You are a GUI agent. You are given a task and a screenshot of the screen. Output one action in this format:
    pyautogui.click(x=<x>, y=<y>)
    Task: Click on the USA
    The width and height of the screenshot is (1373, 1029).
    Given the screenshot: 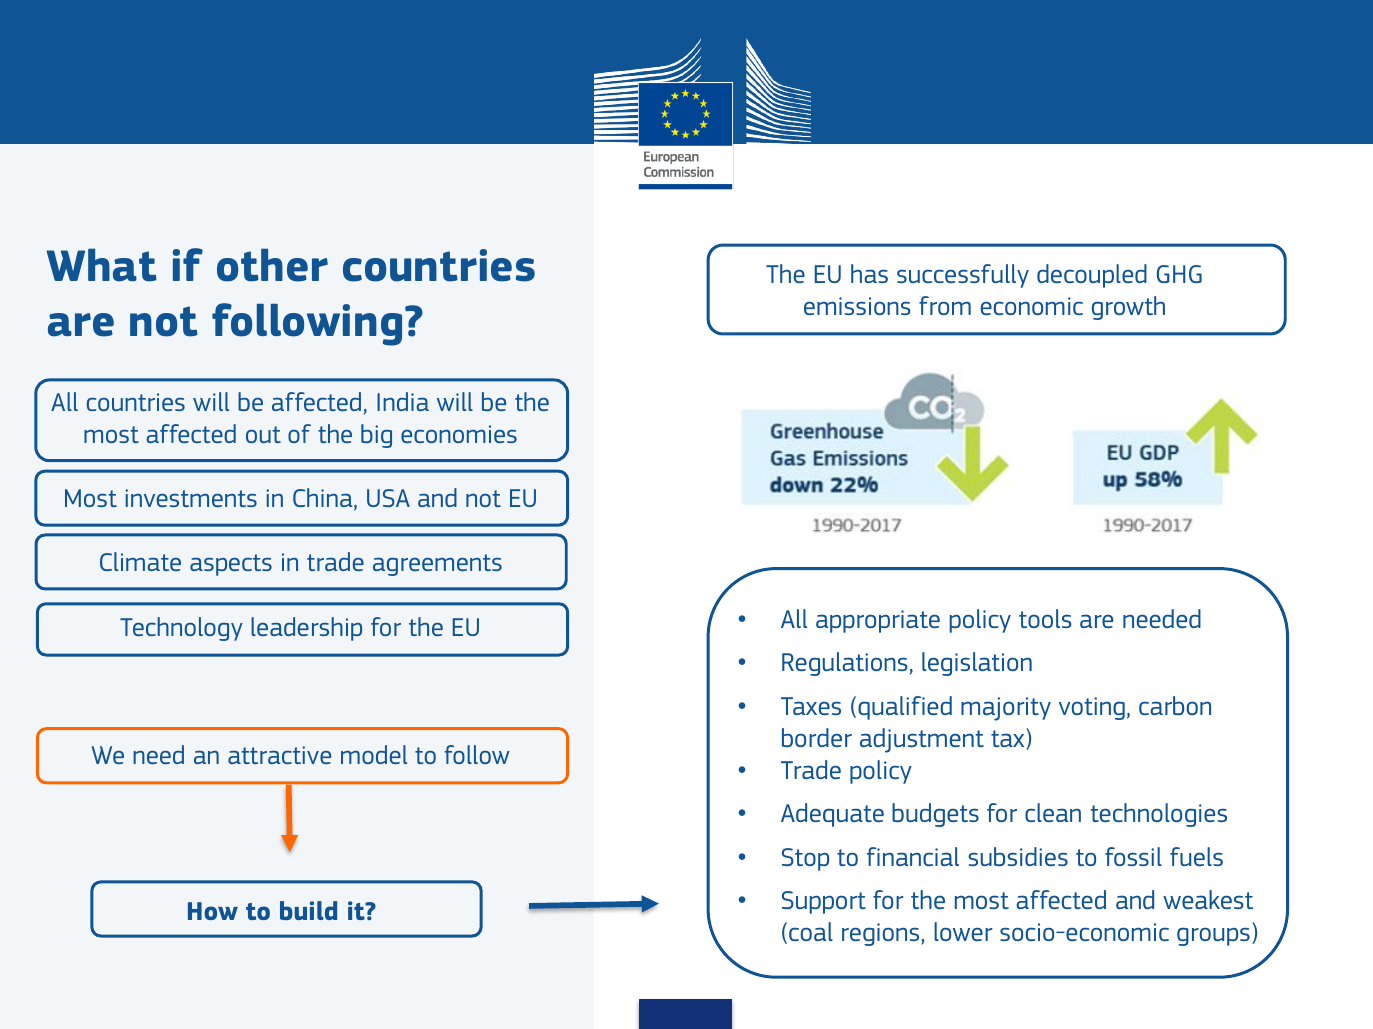 What is the action you would take?
    pyautogui.click(x=388, y=498)
